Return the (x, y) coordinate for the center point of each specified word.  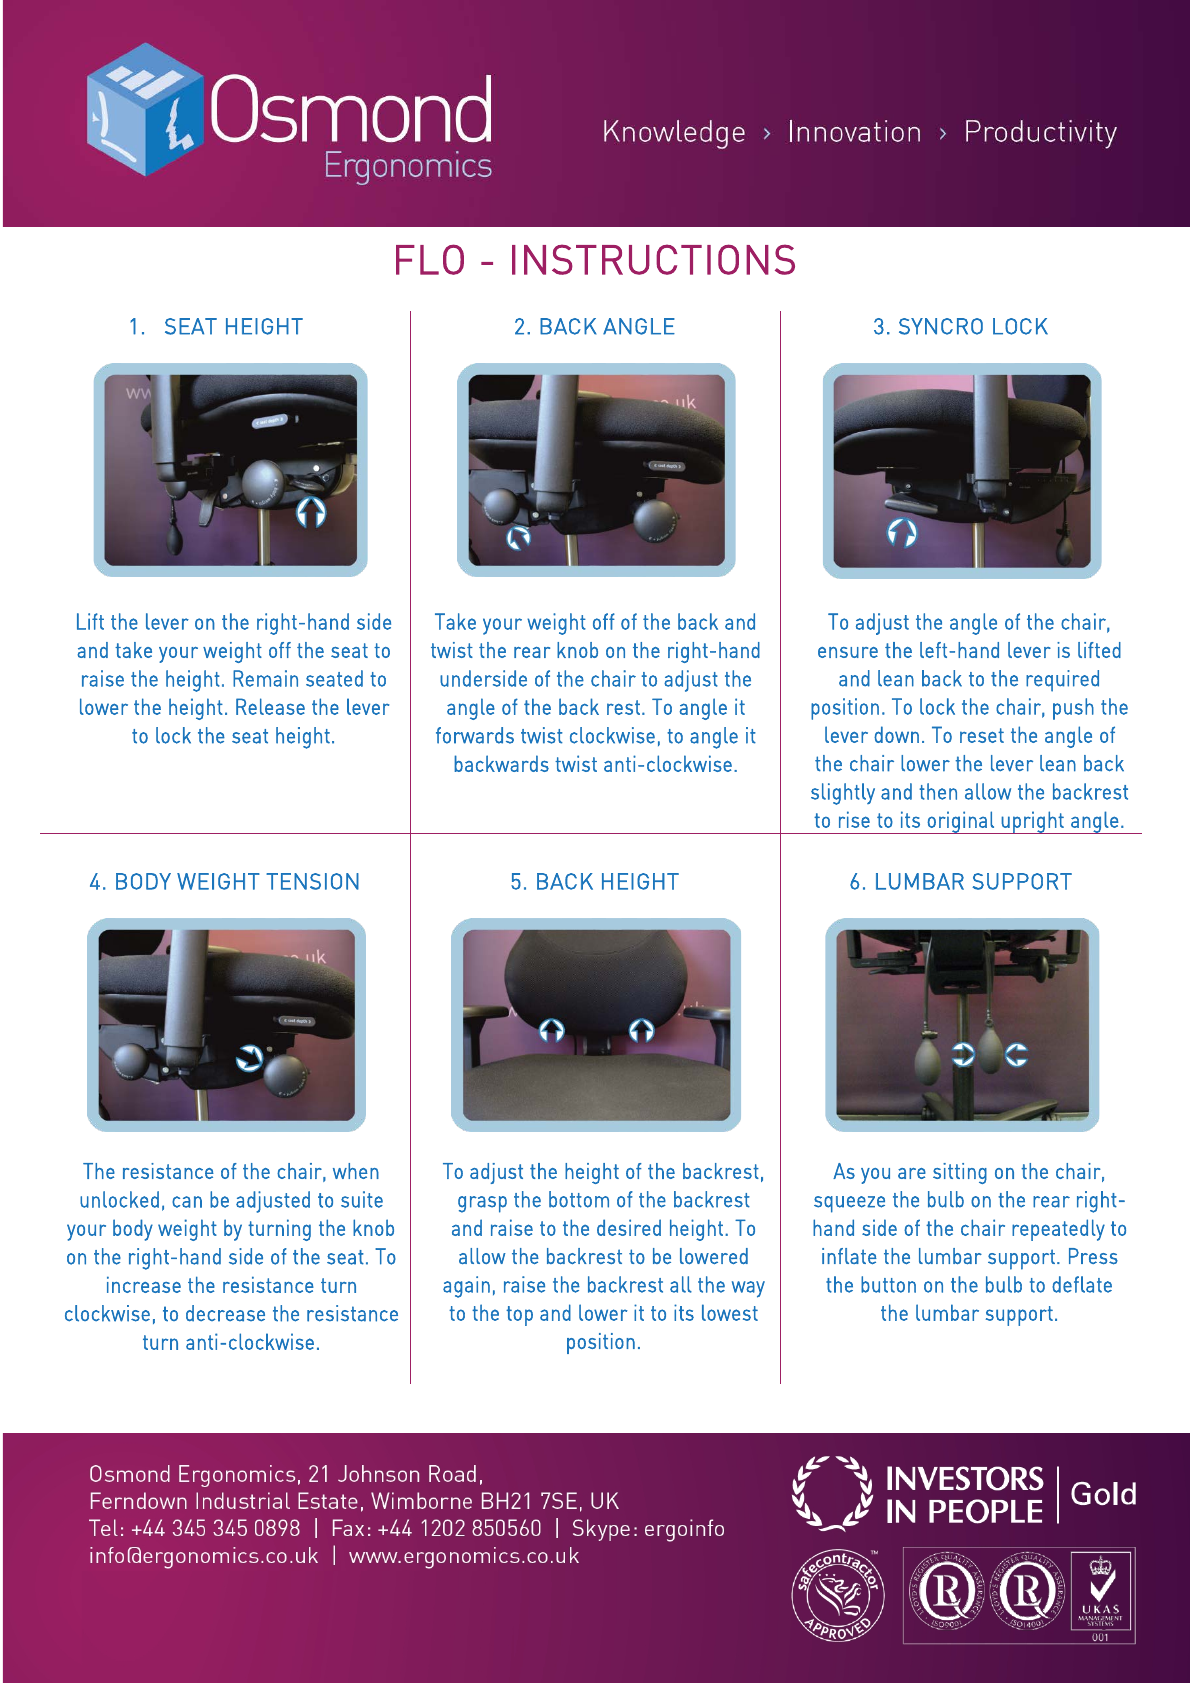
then (938, 791)
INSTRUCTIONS (653, 259)
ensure (848, 652)
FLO (430, 259)
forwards (475, 735)
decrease (225, 1313)
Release (270, 706)
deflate (1082, 1284)
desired (629, 1227)
